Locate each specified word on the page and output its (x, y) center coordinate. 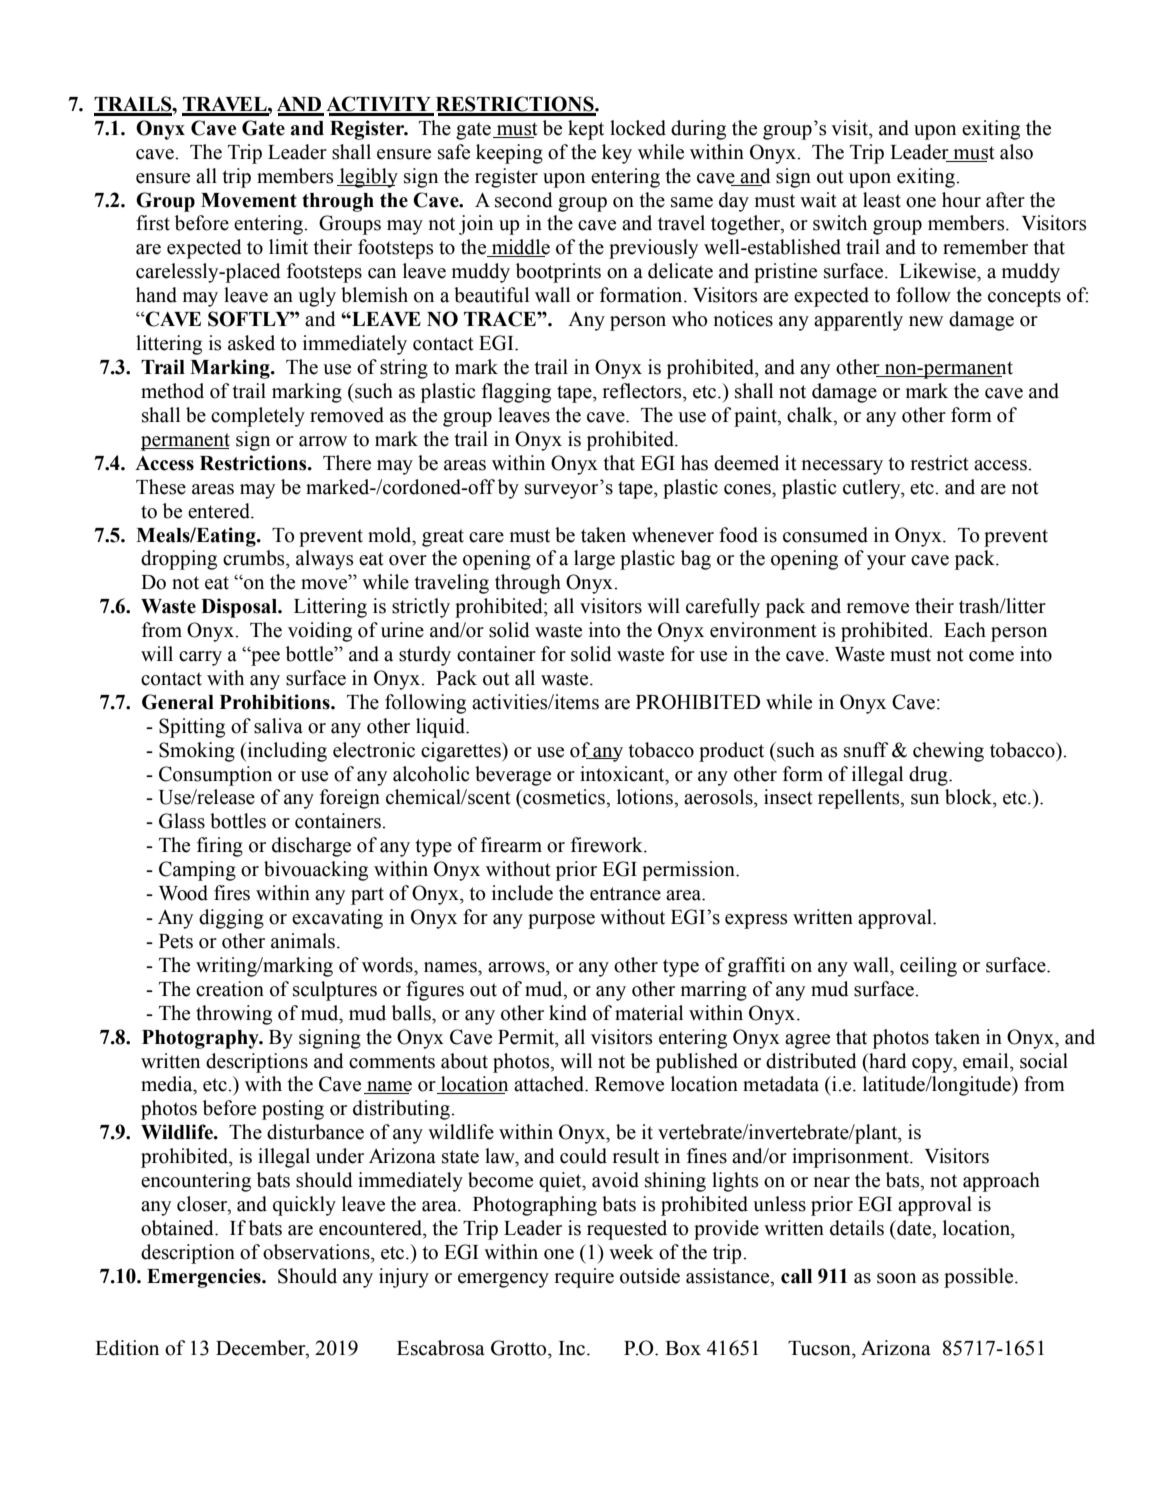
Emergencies (205, 1278)
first (153, 223)
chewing (948, 752)
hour (961, 200)
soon (896, 1278)
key (617, 154)
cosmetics (564, 797)
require (584, 1278)
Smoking (197, 752)
